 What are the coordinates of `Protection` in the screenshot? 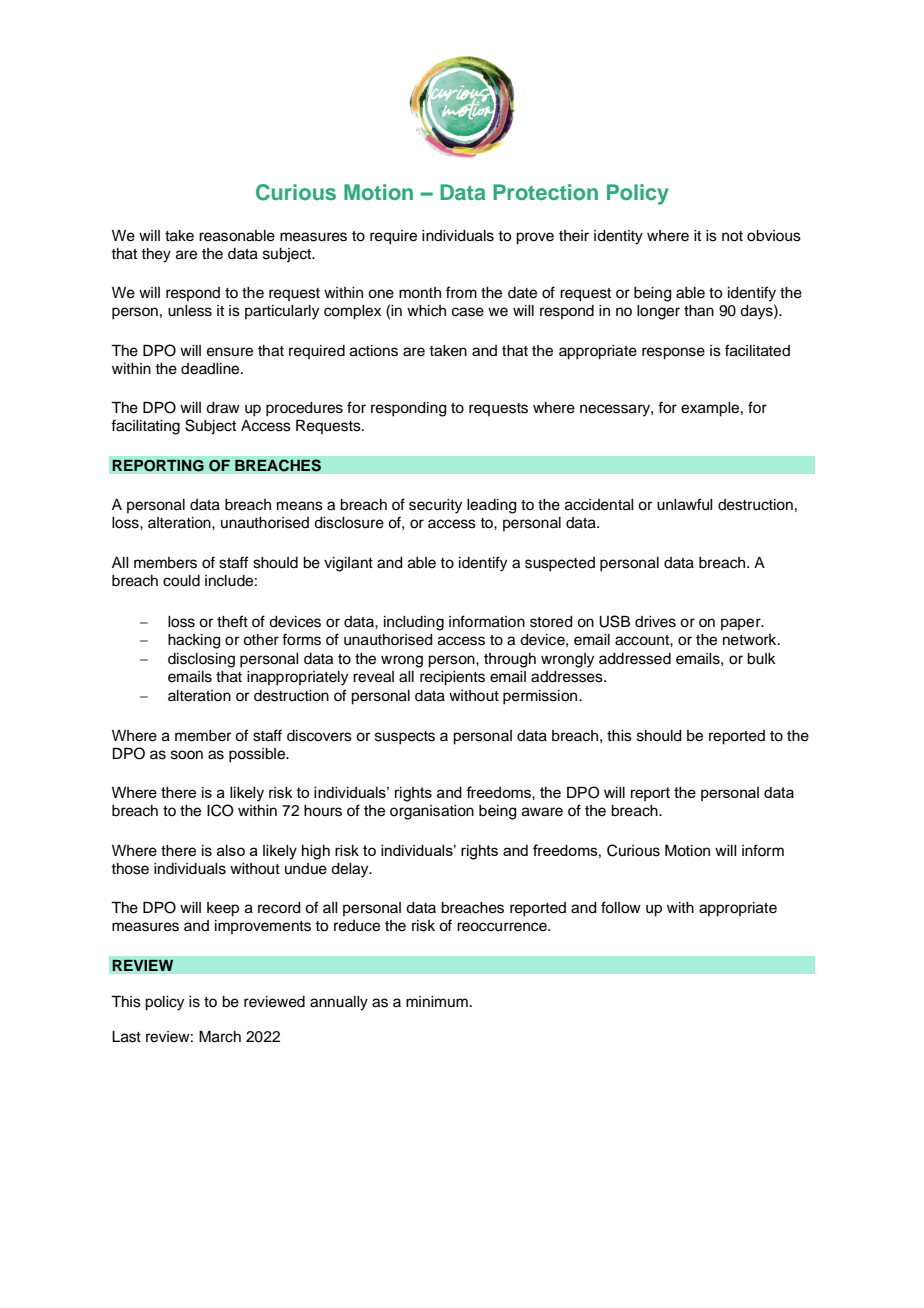 It's located at (545, 192).
